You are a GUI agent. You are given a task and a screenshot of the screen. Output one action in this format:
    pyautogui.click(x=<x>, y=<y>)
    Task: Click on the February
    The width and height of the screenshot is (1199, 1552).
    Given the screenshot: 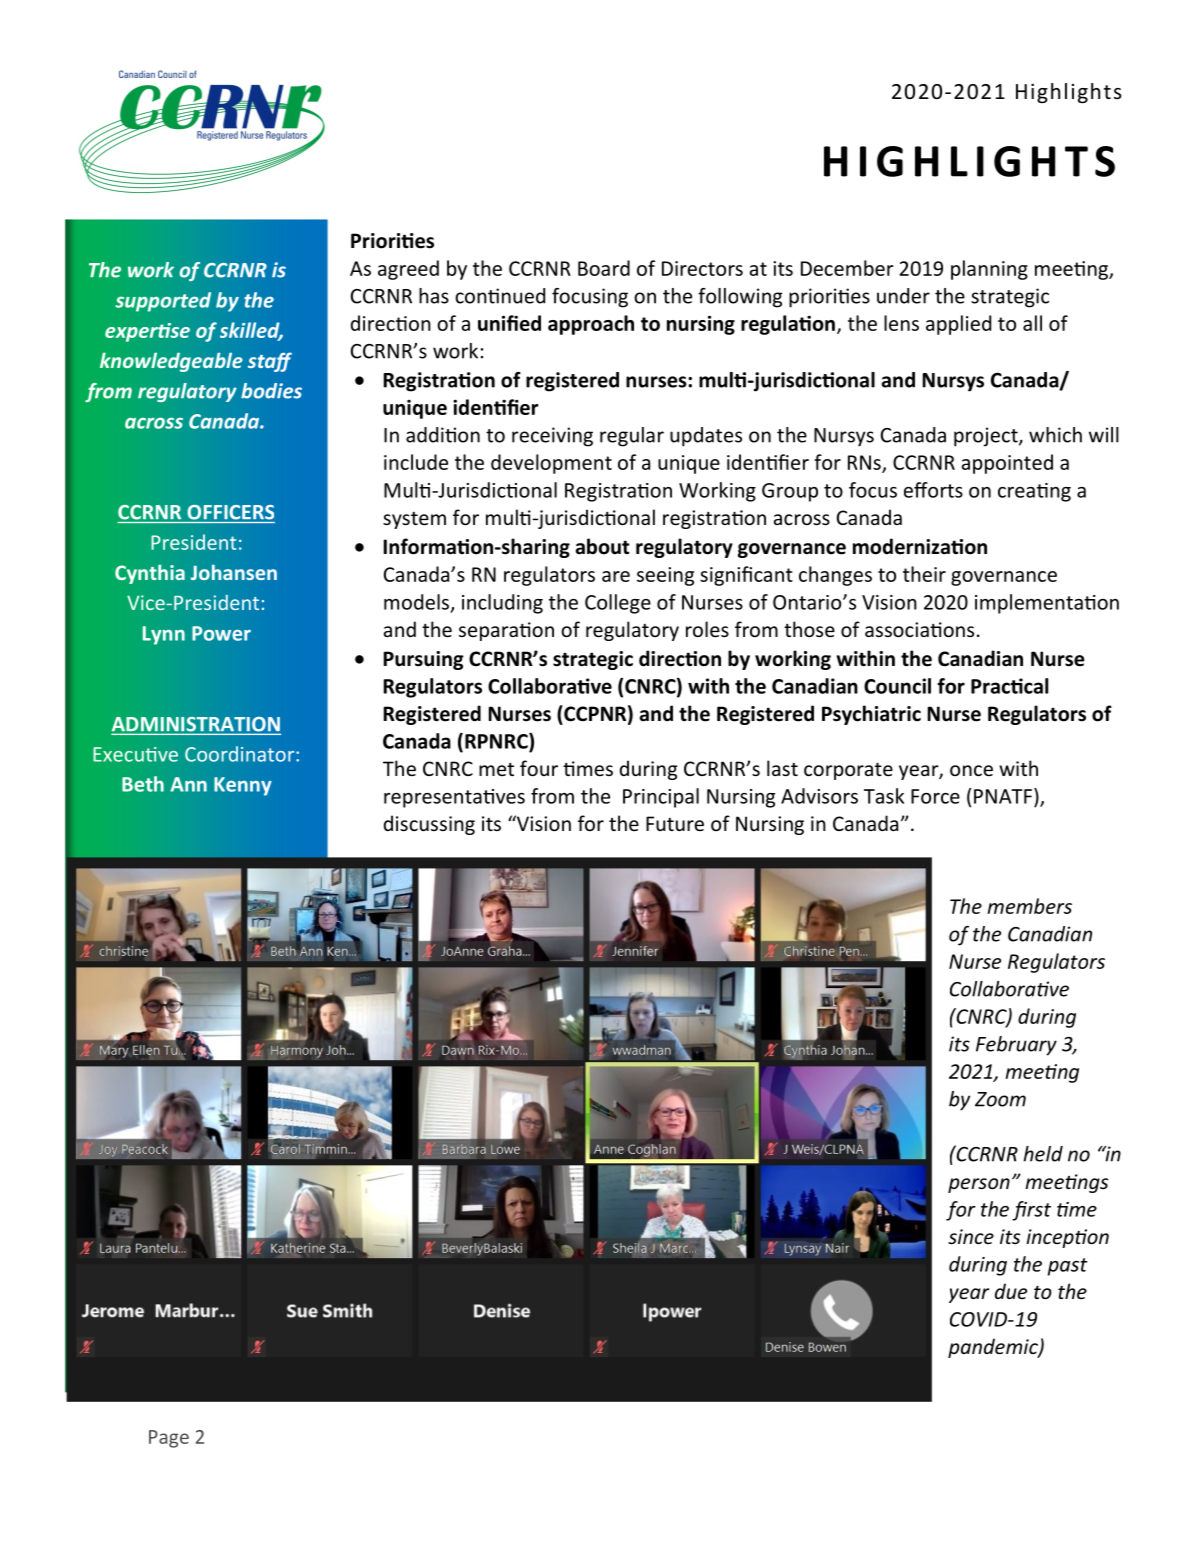 What is the action you would take?
    pyautogui.click(x=1016, y=1046)
